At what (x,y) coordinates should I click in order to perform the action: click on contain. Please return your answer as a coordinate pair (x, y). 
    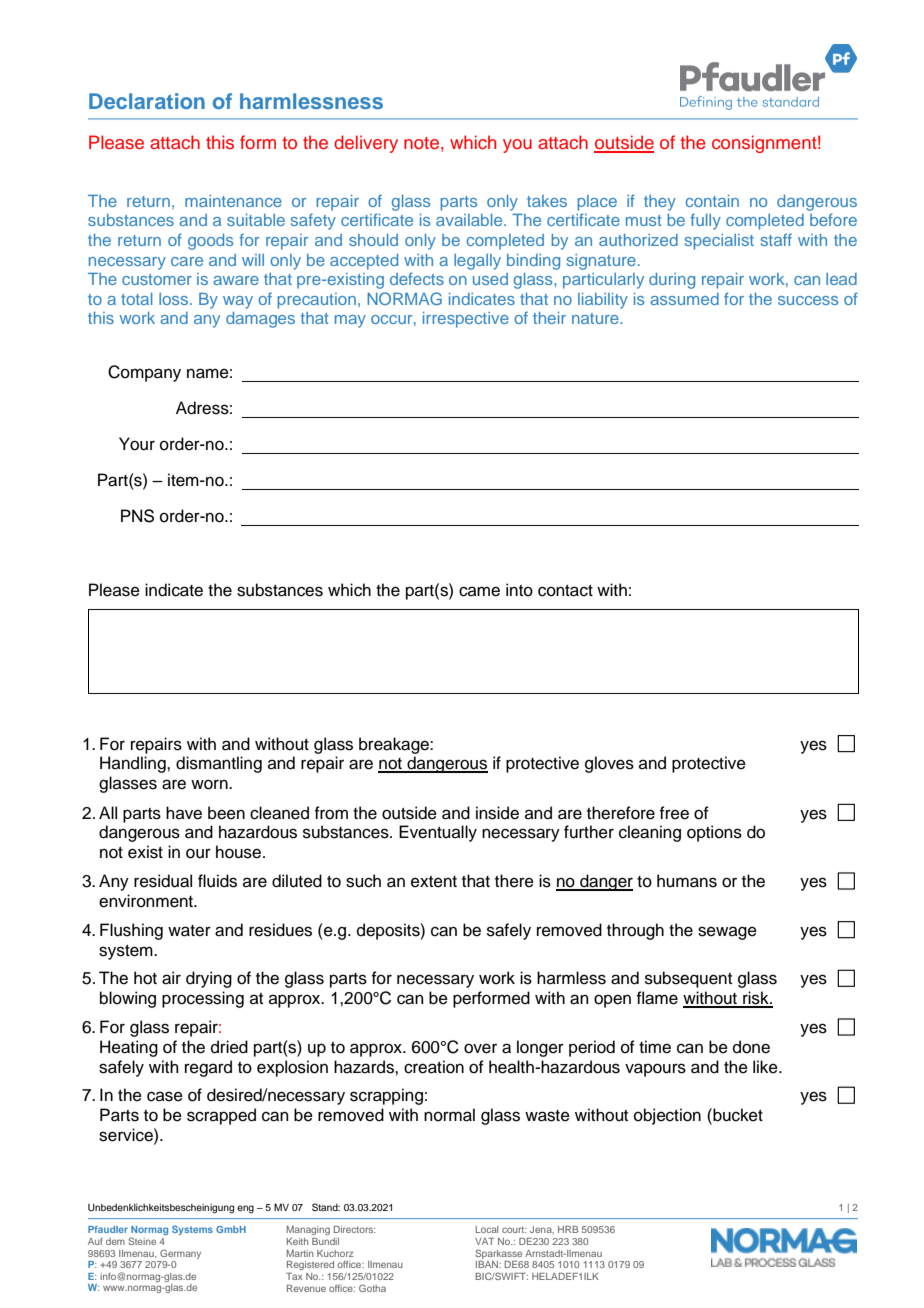
    Looking at the image, I should click on (712, 201).
